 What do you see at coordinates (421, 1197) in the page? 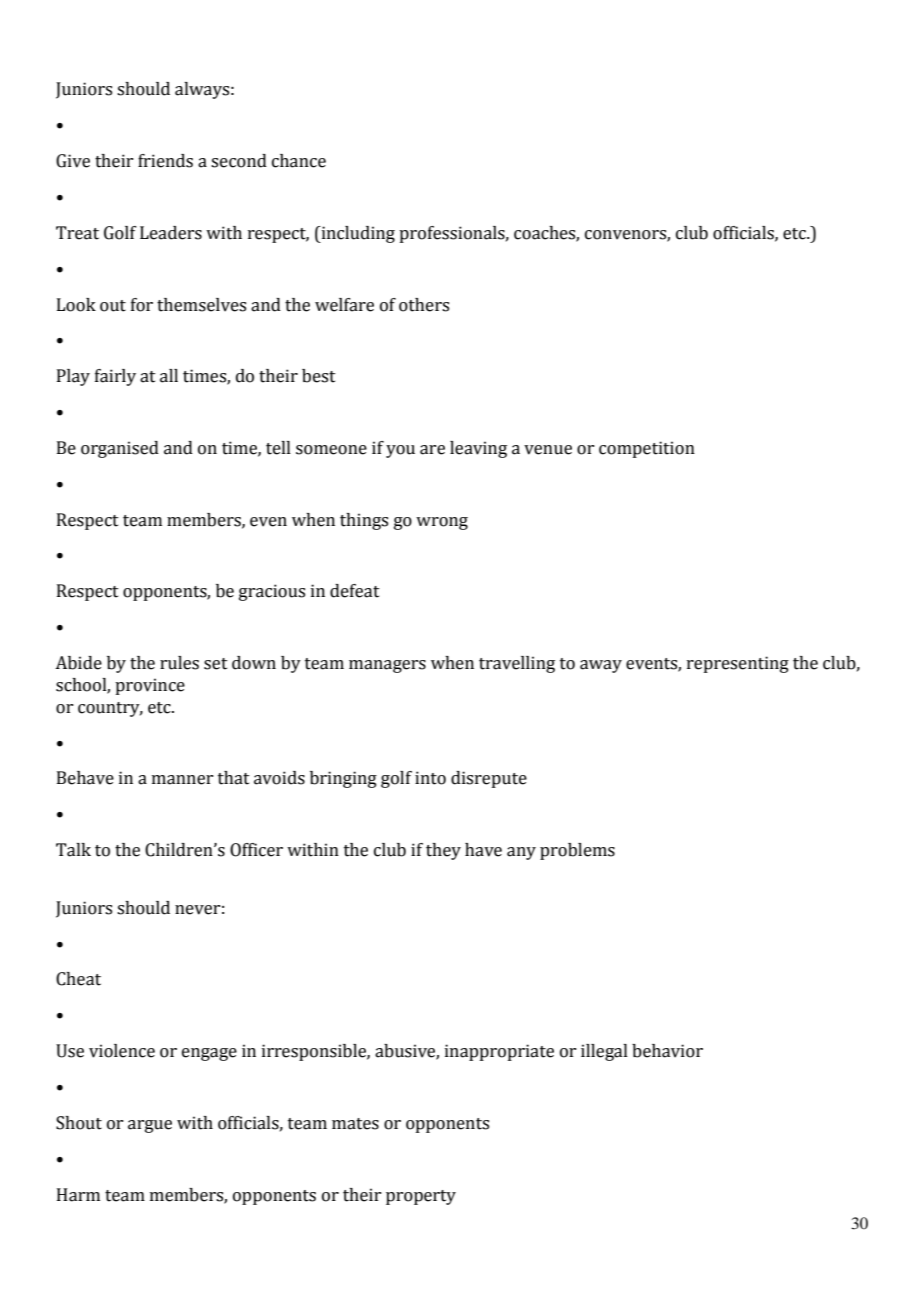
I see `property` at bounding box center [421, 1197].
